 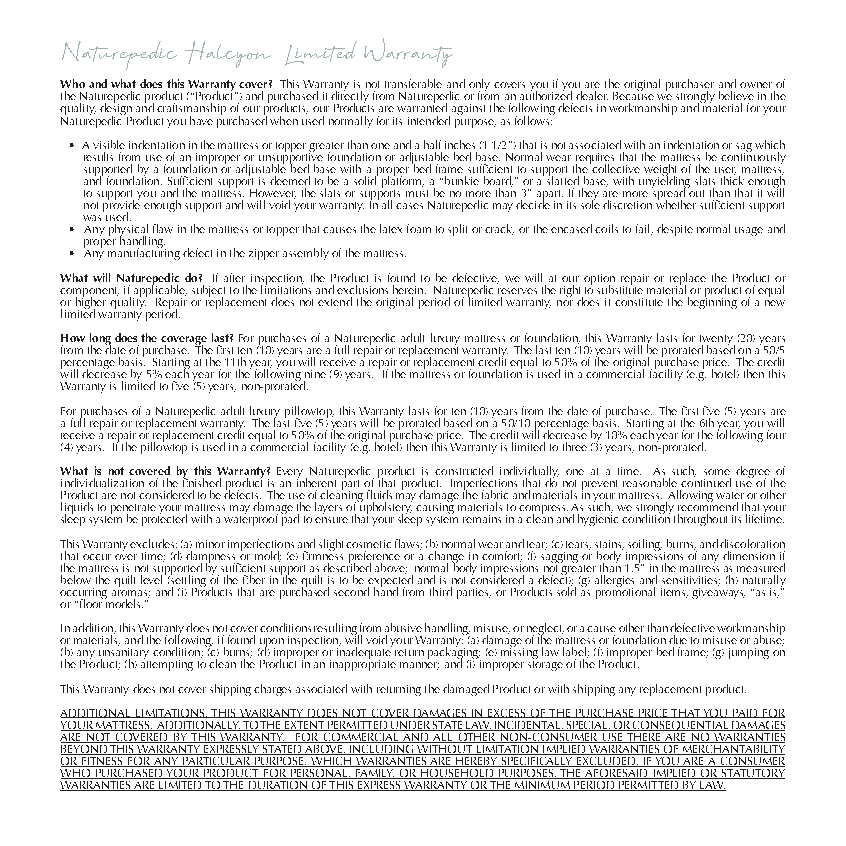 I want to click on four, so click(x=776, y=434).
